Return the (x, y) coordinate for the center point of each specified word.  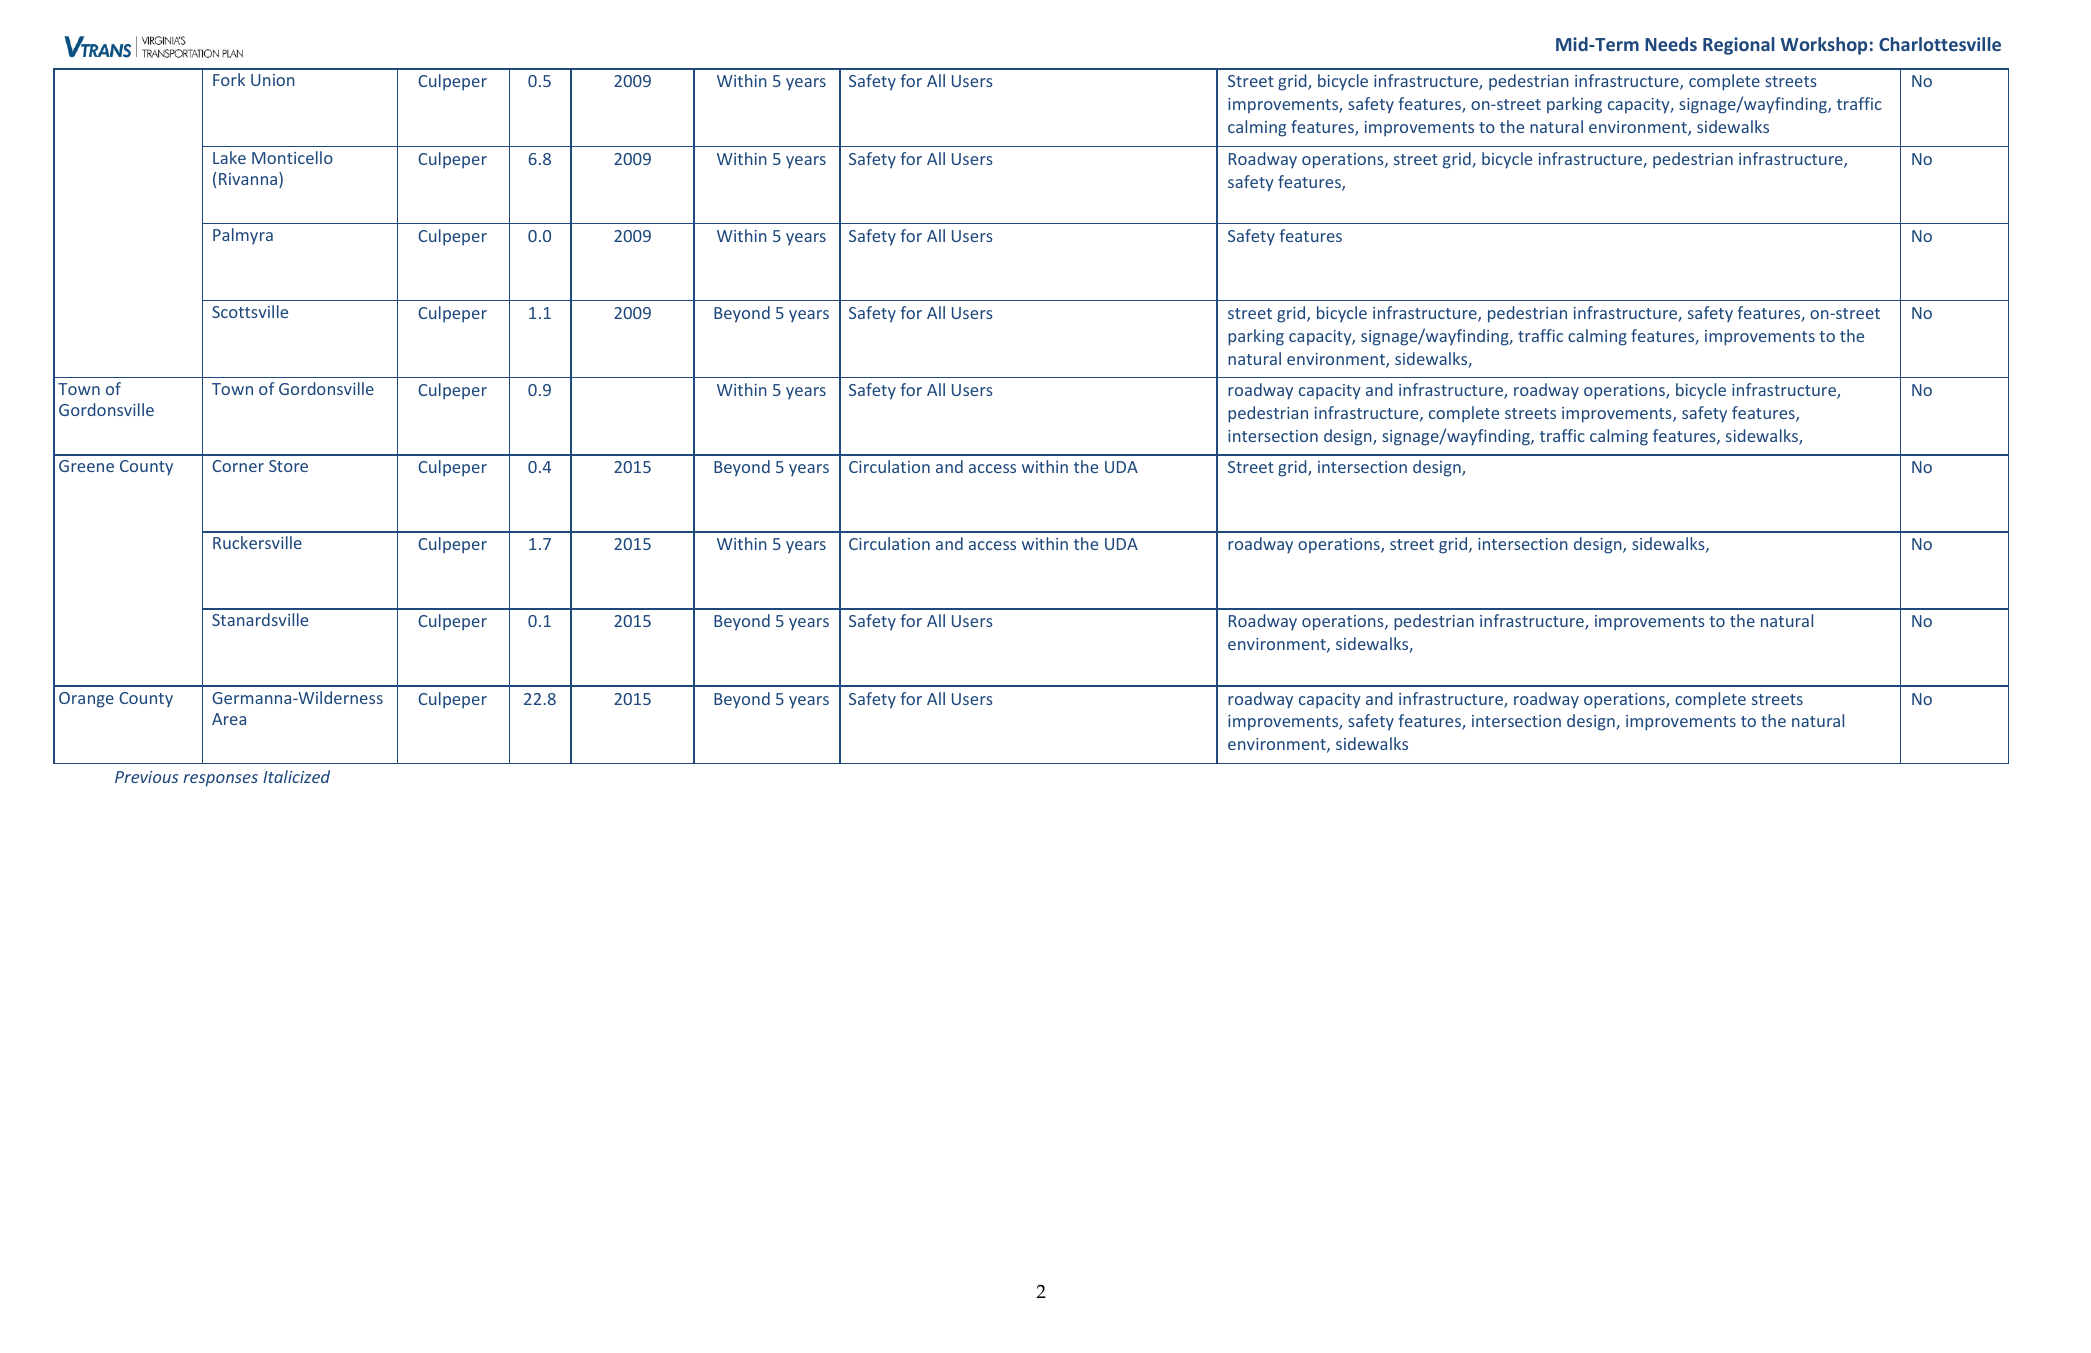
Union (273, 80)
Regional (1739, 46)
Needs (1671, 44)
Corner (238, 466)
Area (229, 719)
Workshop (1824, 46)
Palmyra (243, 236)
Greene (86, 466)
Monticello (292, 157)
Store (288, 466)
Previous (146, 777)
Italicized (296, 776)
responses (220, 780)
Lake (229, 157)
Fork (229, 79)
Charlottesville (1940, 44)
